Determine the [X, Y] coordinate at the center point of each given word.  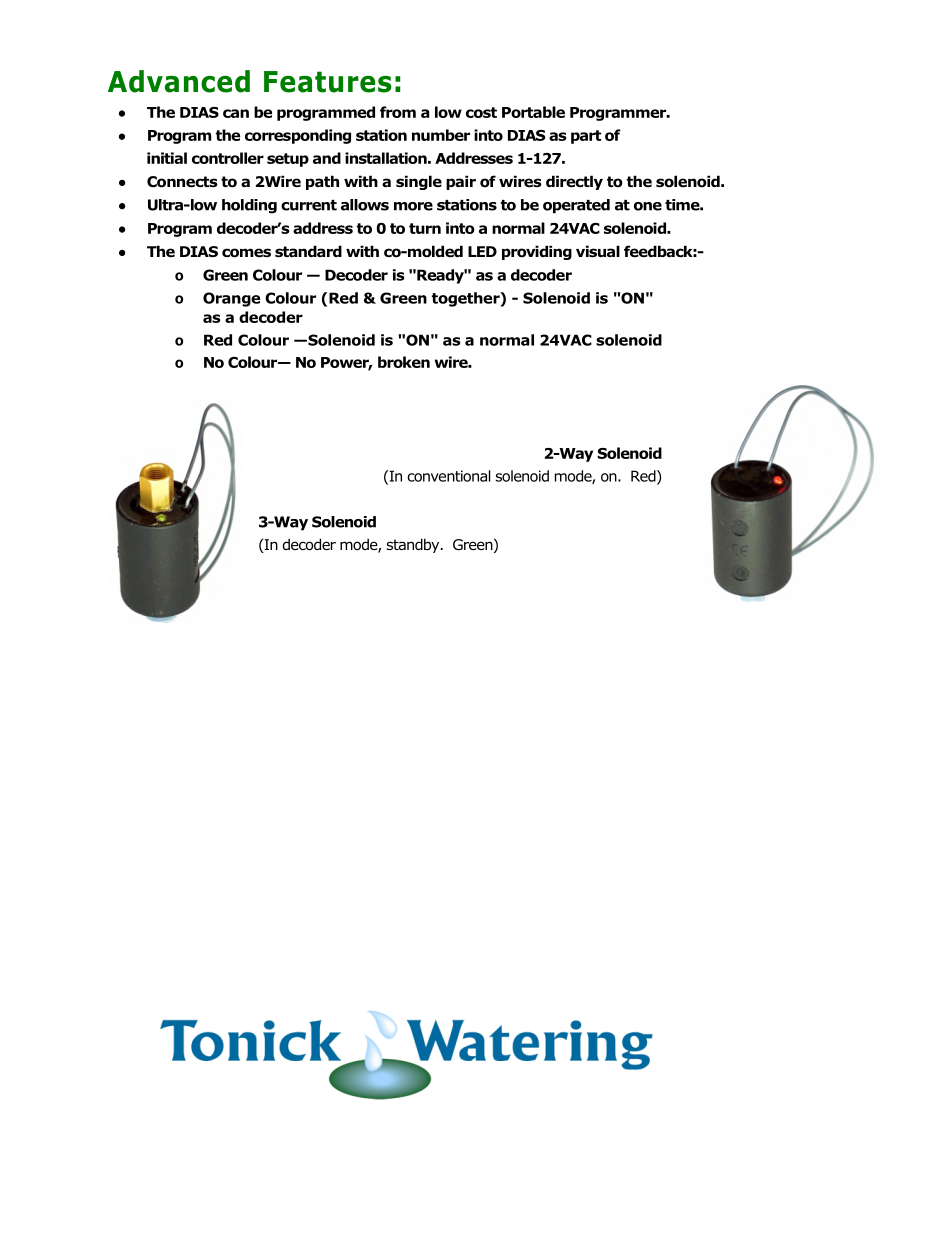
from [398, 112]
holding [249, 206]
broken [404, 362]
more [413, 206]
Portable [533, 112]
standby [414, 545]
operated [576, 206]
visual [598, 251]
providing [537, 252]
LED [482, 251]
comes [246, 253]
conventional [449, 476]
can [236, 113]
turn [425, 228]
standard [308, 251]
